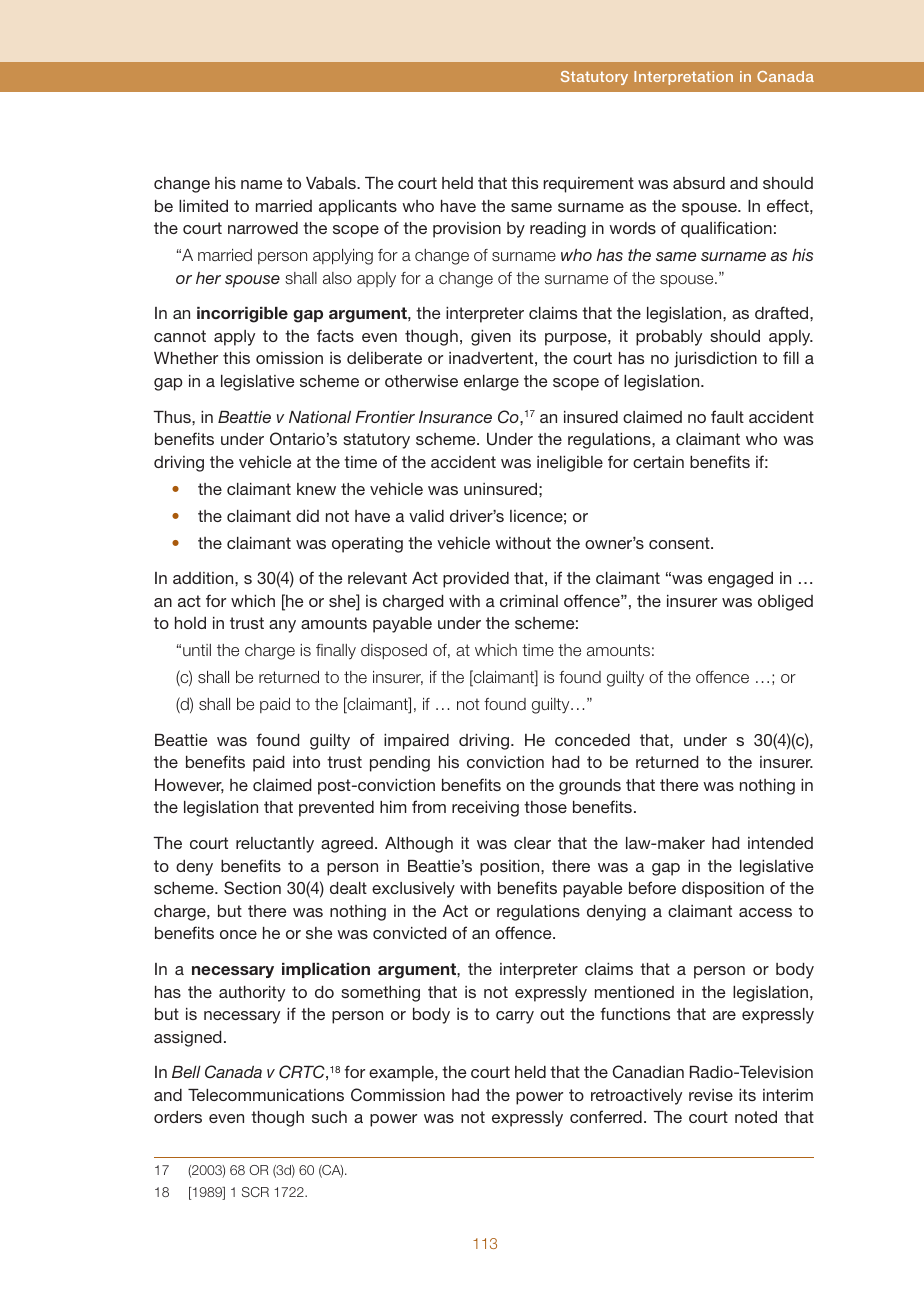 Image resolution: width=924 pixels, height=1308 pixels. I want to click on receiving, so click(485, 809).
